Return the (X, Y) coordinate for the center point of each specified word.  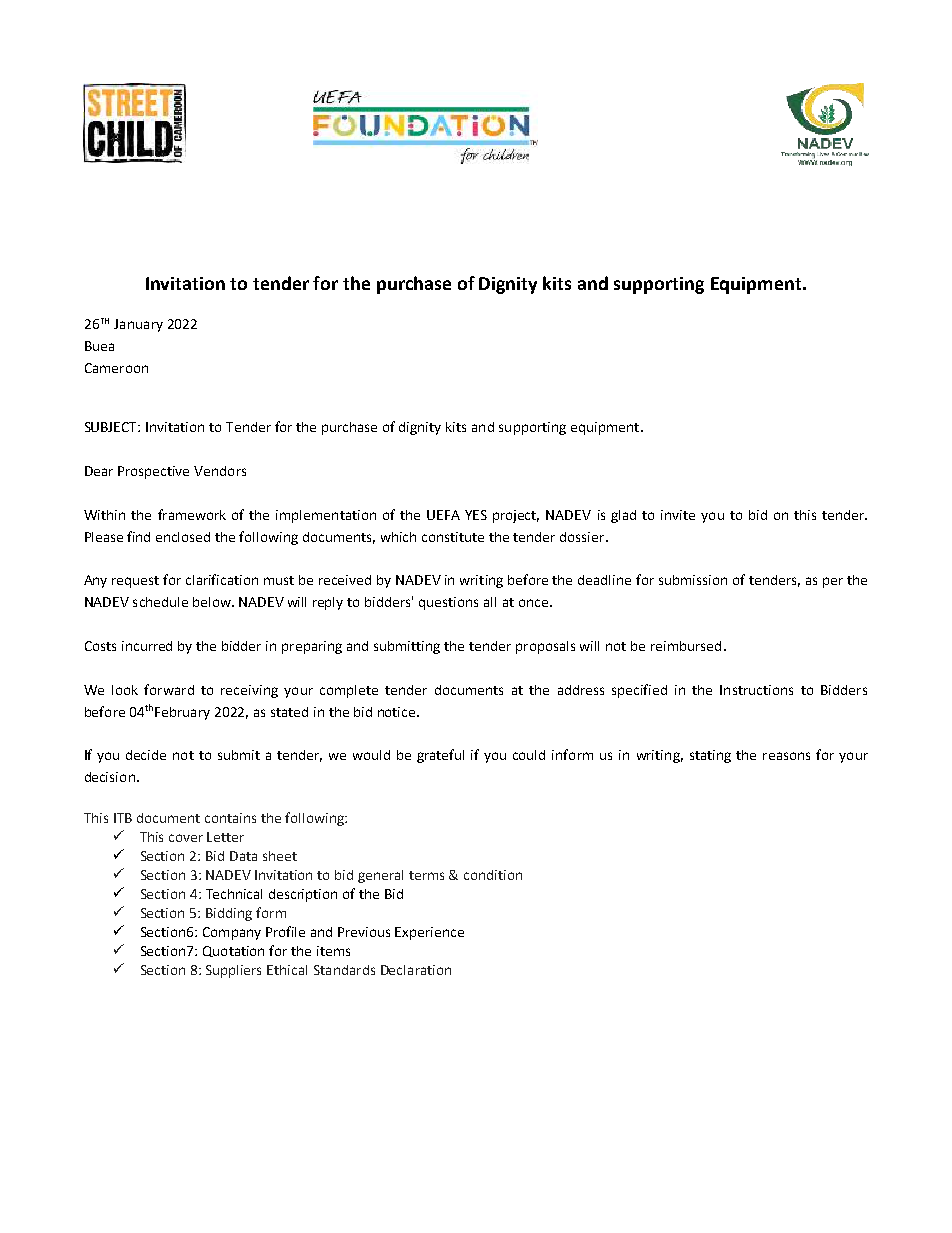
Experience (429, 933)
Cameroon (116, 368)
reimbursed (686, 646)
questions (448, 603)
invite (678, 515)
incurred (147, 646)
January (138, 325)
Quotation (233, 951)
